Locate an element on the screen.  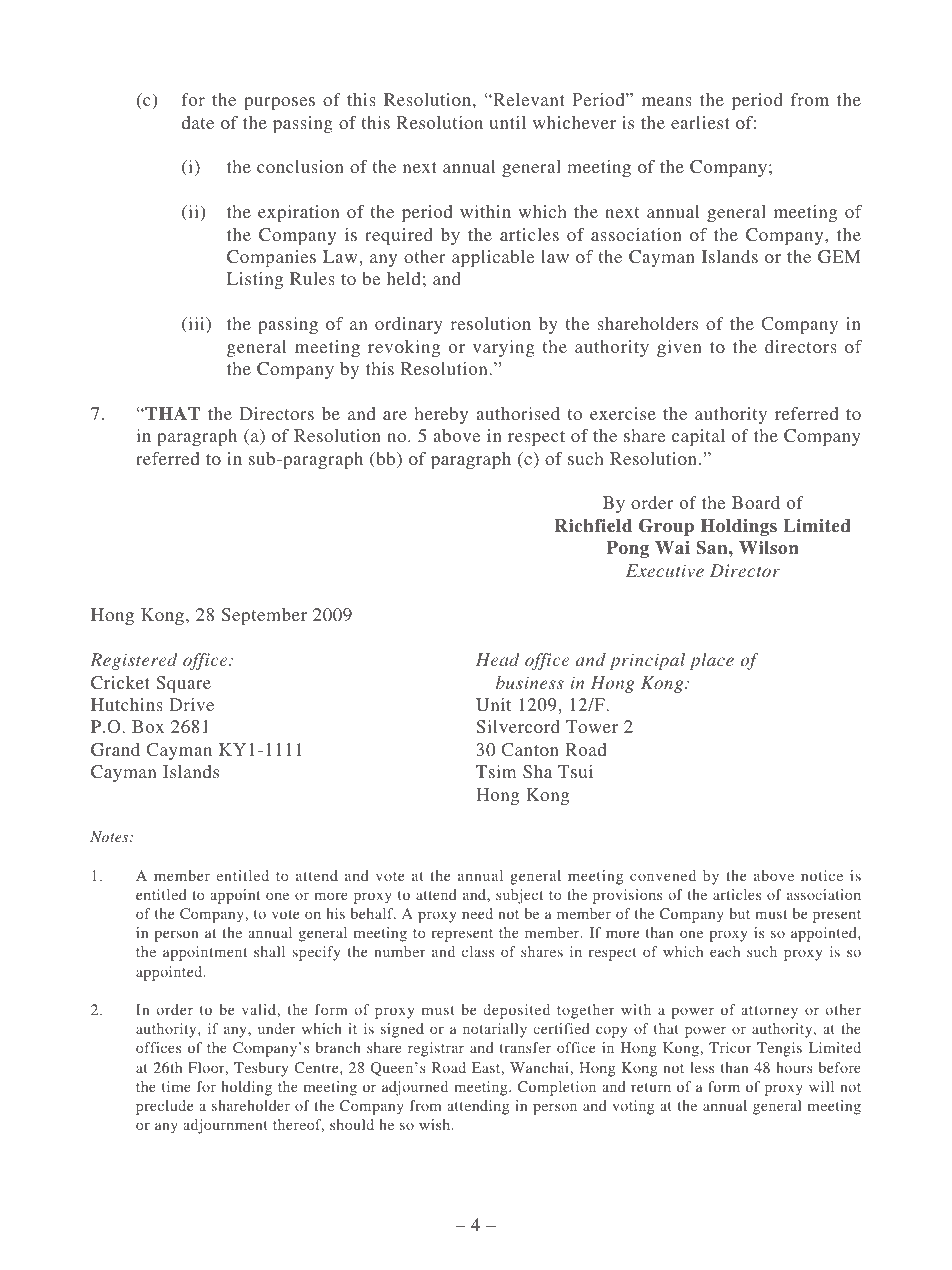
wish is located at coordinates (436, 1124).
